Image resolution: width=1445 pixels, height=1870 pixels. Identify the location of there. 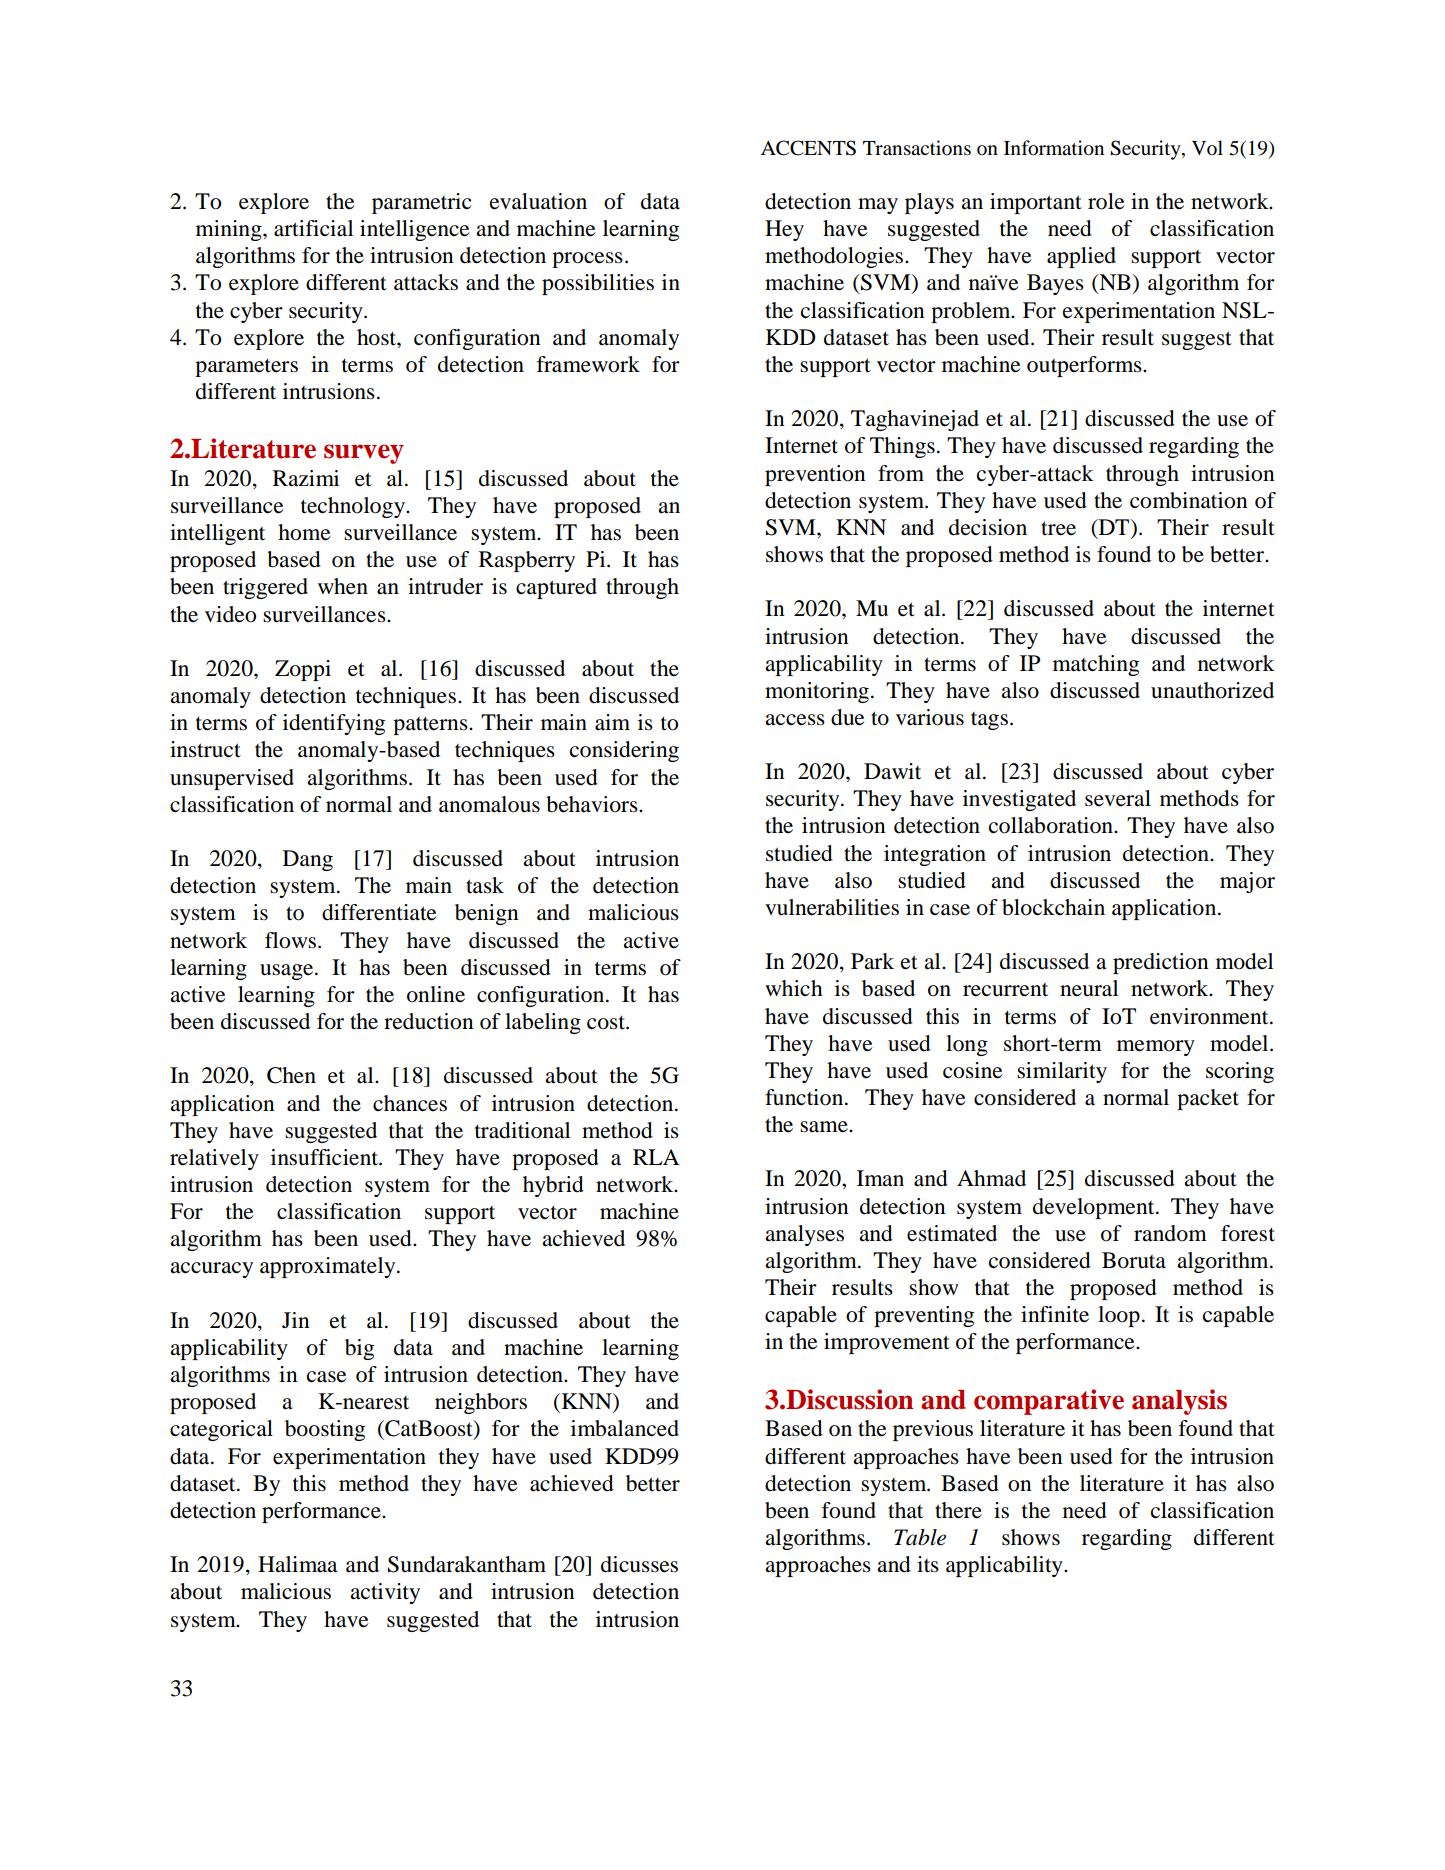
(958, 1510).
